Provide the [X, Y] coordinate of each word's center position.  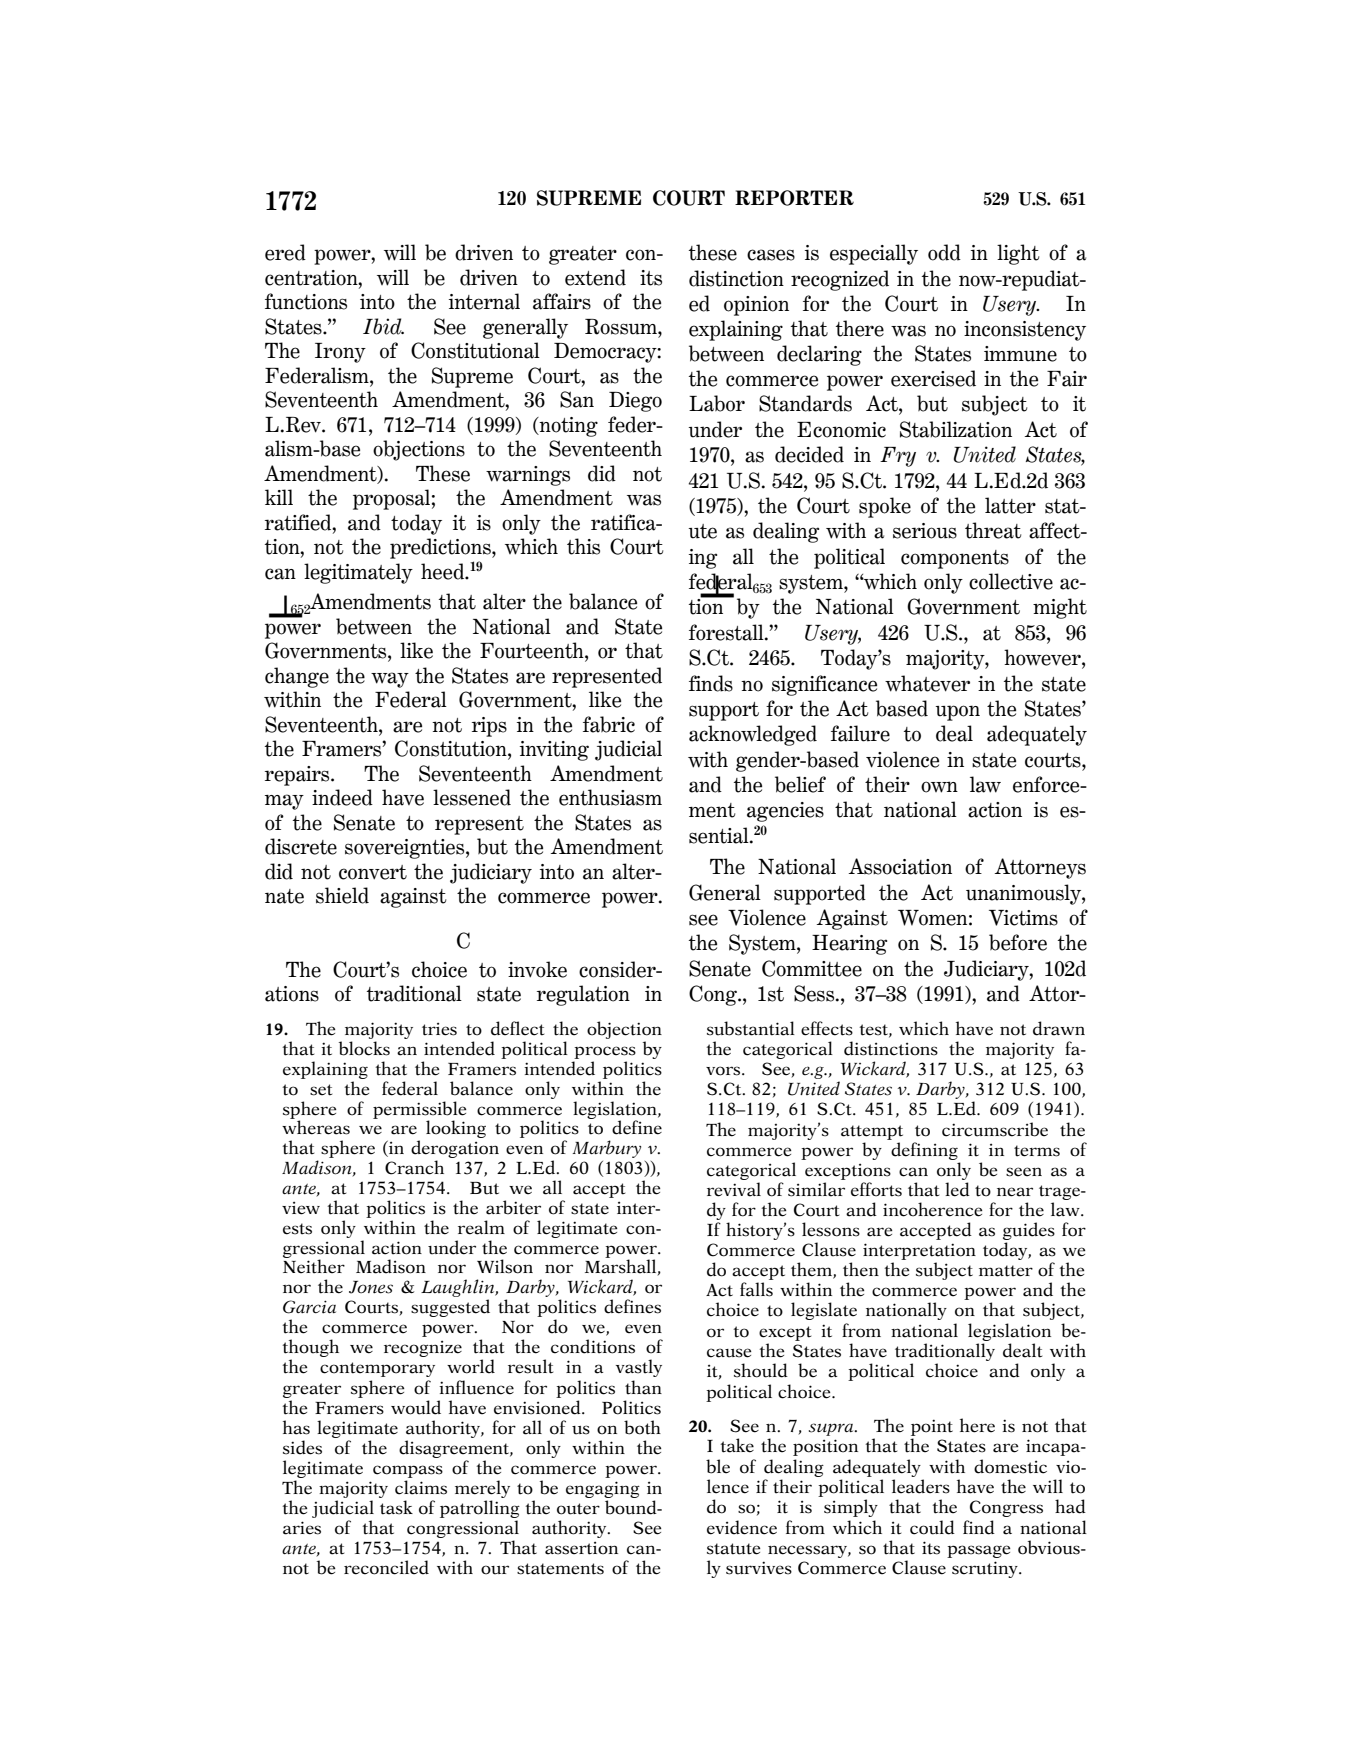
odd [944, 252]
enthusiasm [610, 797]
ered [285, 252]
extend [595, 277]
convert [373, 872]
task [396, 1507]
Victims [1023, 918]
